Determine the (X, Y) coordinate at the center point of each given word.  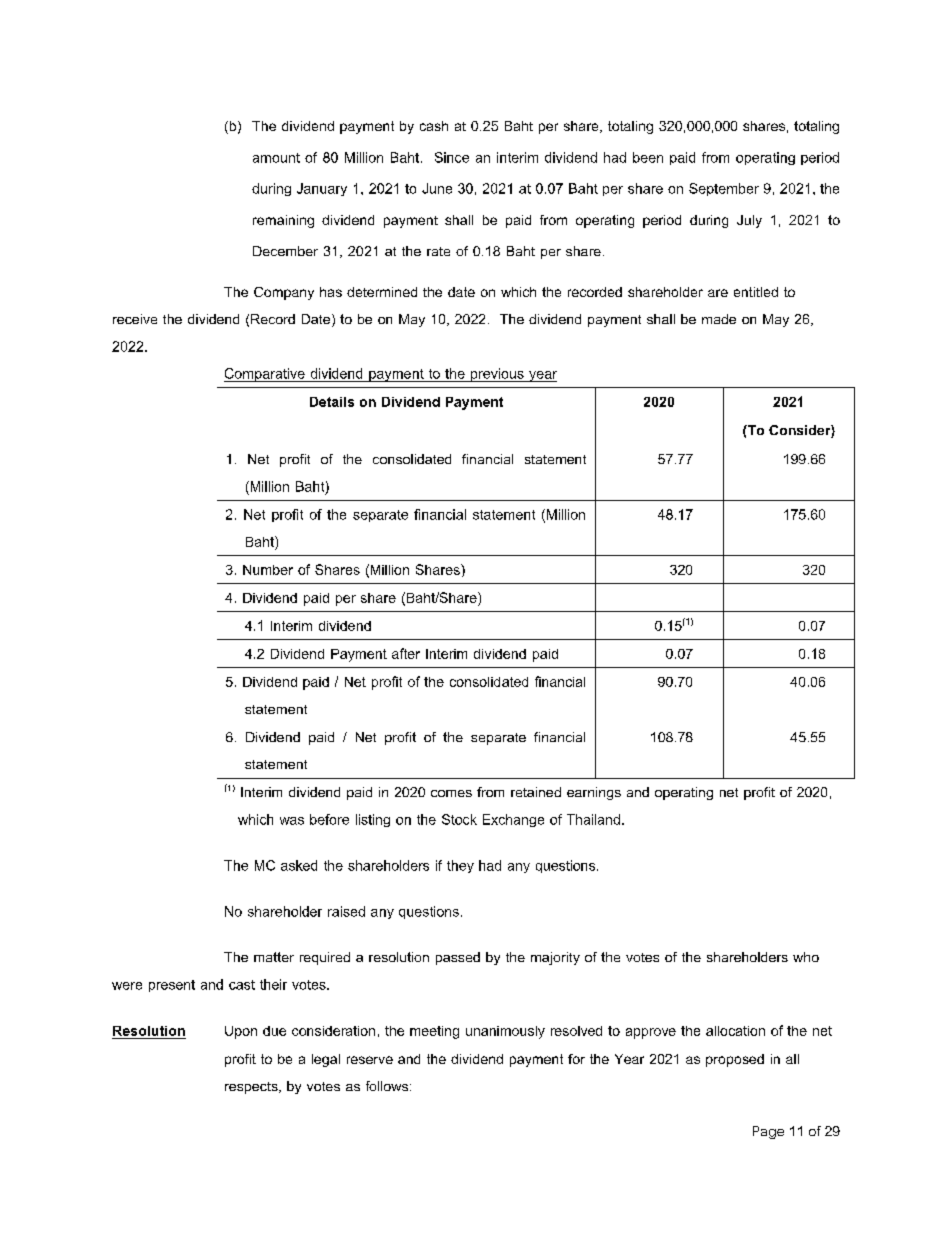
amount (276, 158)
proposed (735, 1060)
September (724, 189)
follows (388, 1086)
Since (452, 157)
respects (252, 1088)
